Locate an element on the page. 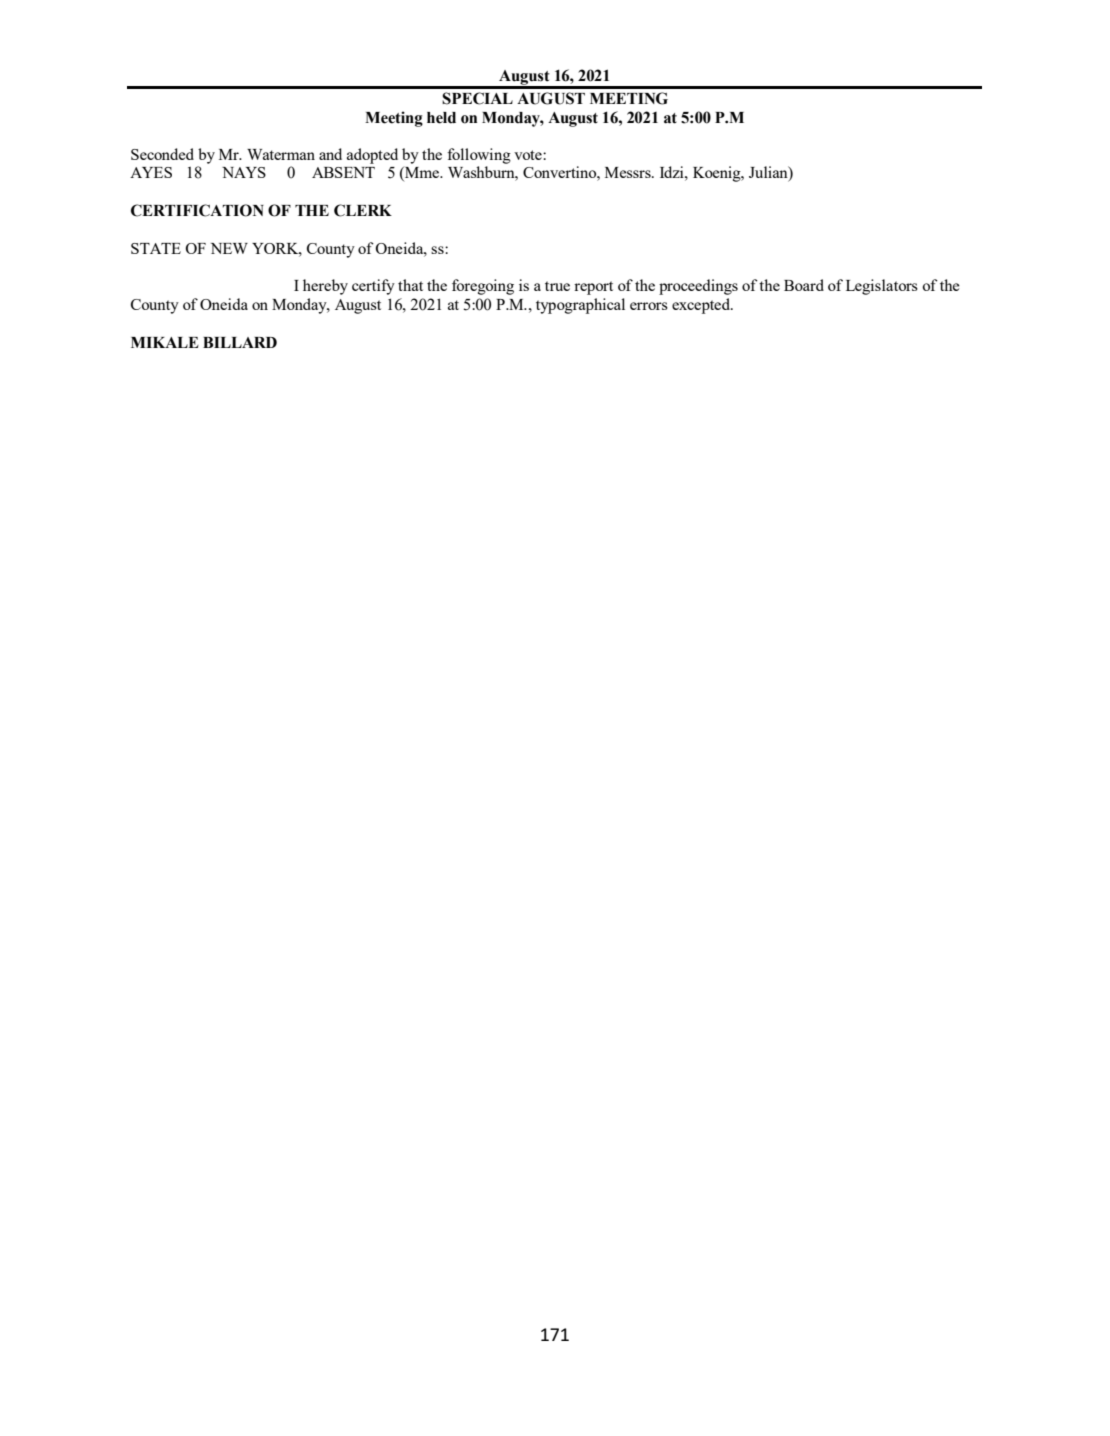  vote is located at coordinates (529, 155).
